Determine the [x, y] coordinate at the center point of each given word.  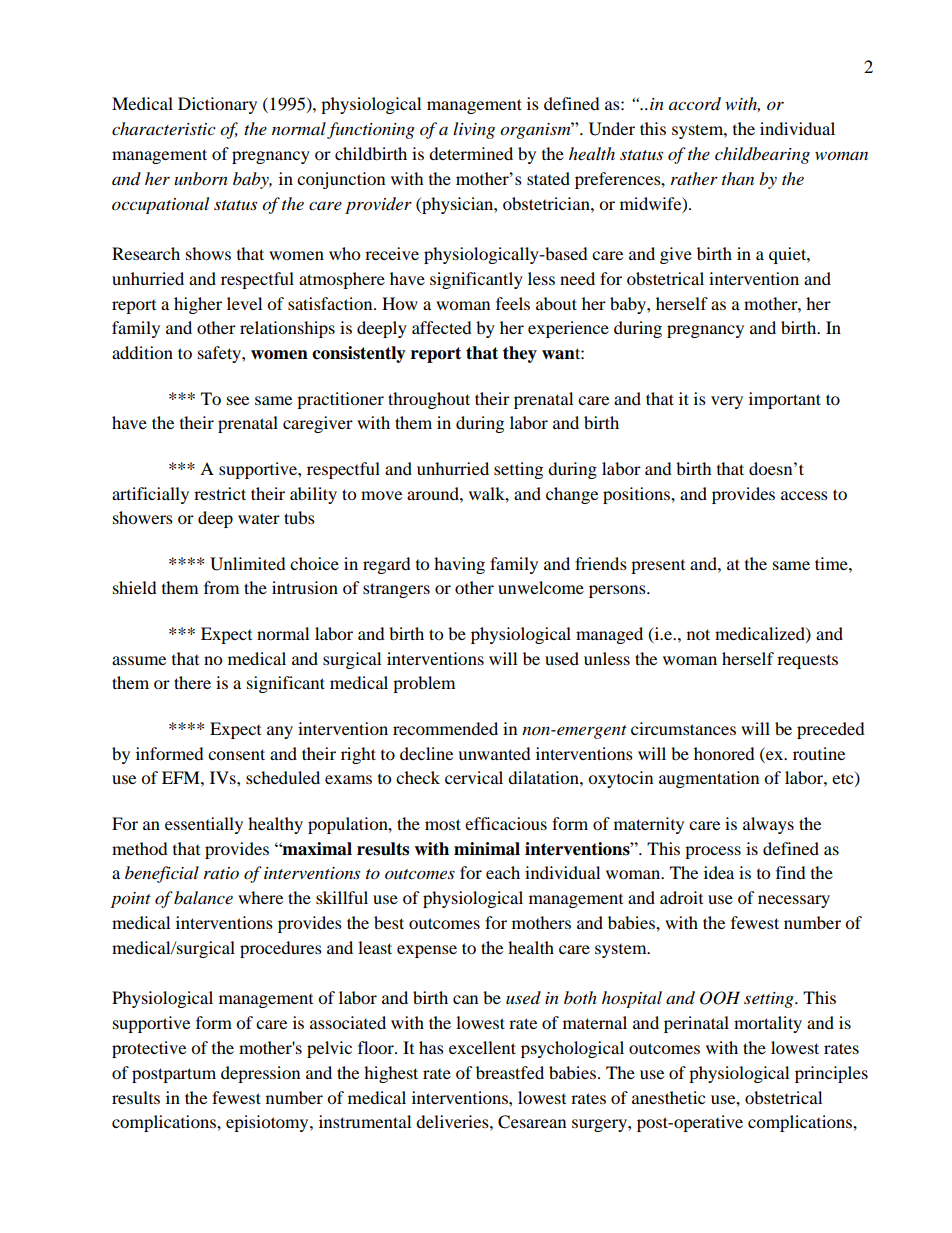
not [698, 634]
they [520, 354]
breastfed [510, 1072]
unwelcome [541, 587]
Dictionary [217, 105]
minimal [487, 849]
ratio [221, 873]
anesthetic [668, 1097]
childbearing [762, 155]
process [713, 852]
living [474, 130]
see [238, 400]
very [727, 402]
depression [260, 1074]
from [221, 587]
